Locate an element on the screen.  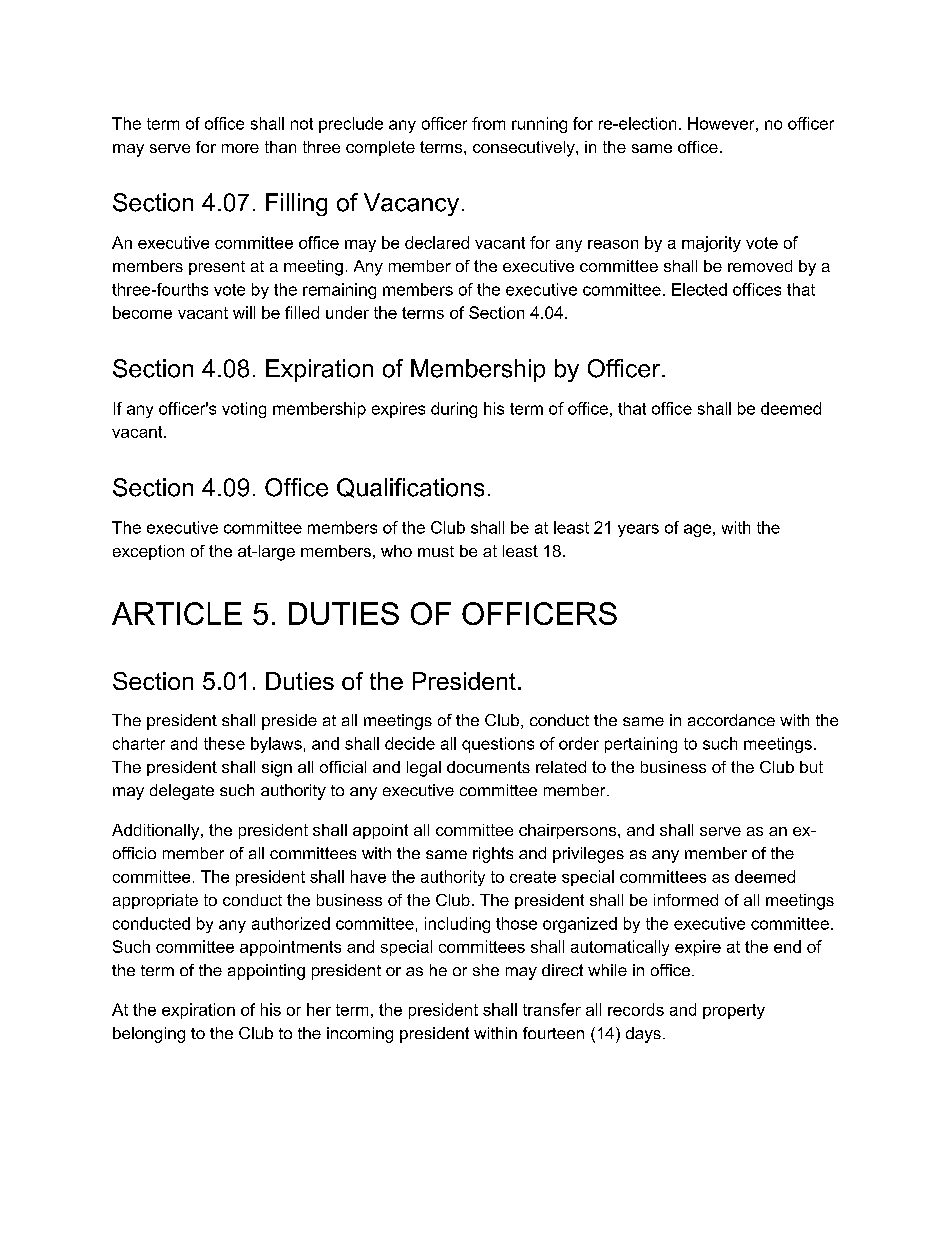
during is located at coordinates (454, 410).
